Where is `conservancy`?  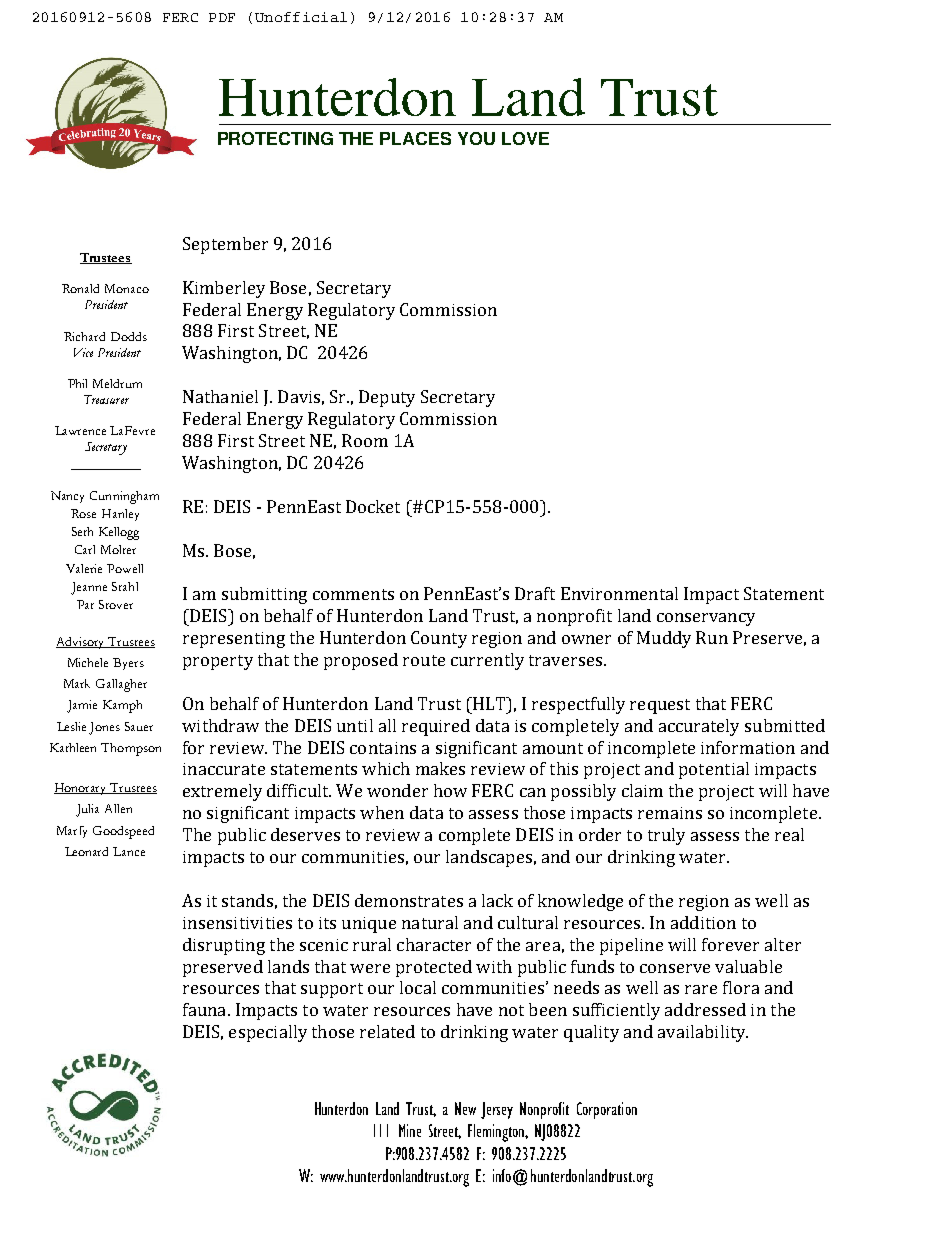
conservancy is located at coordinates (706, 619).
